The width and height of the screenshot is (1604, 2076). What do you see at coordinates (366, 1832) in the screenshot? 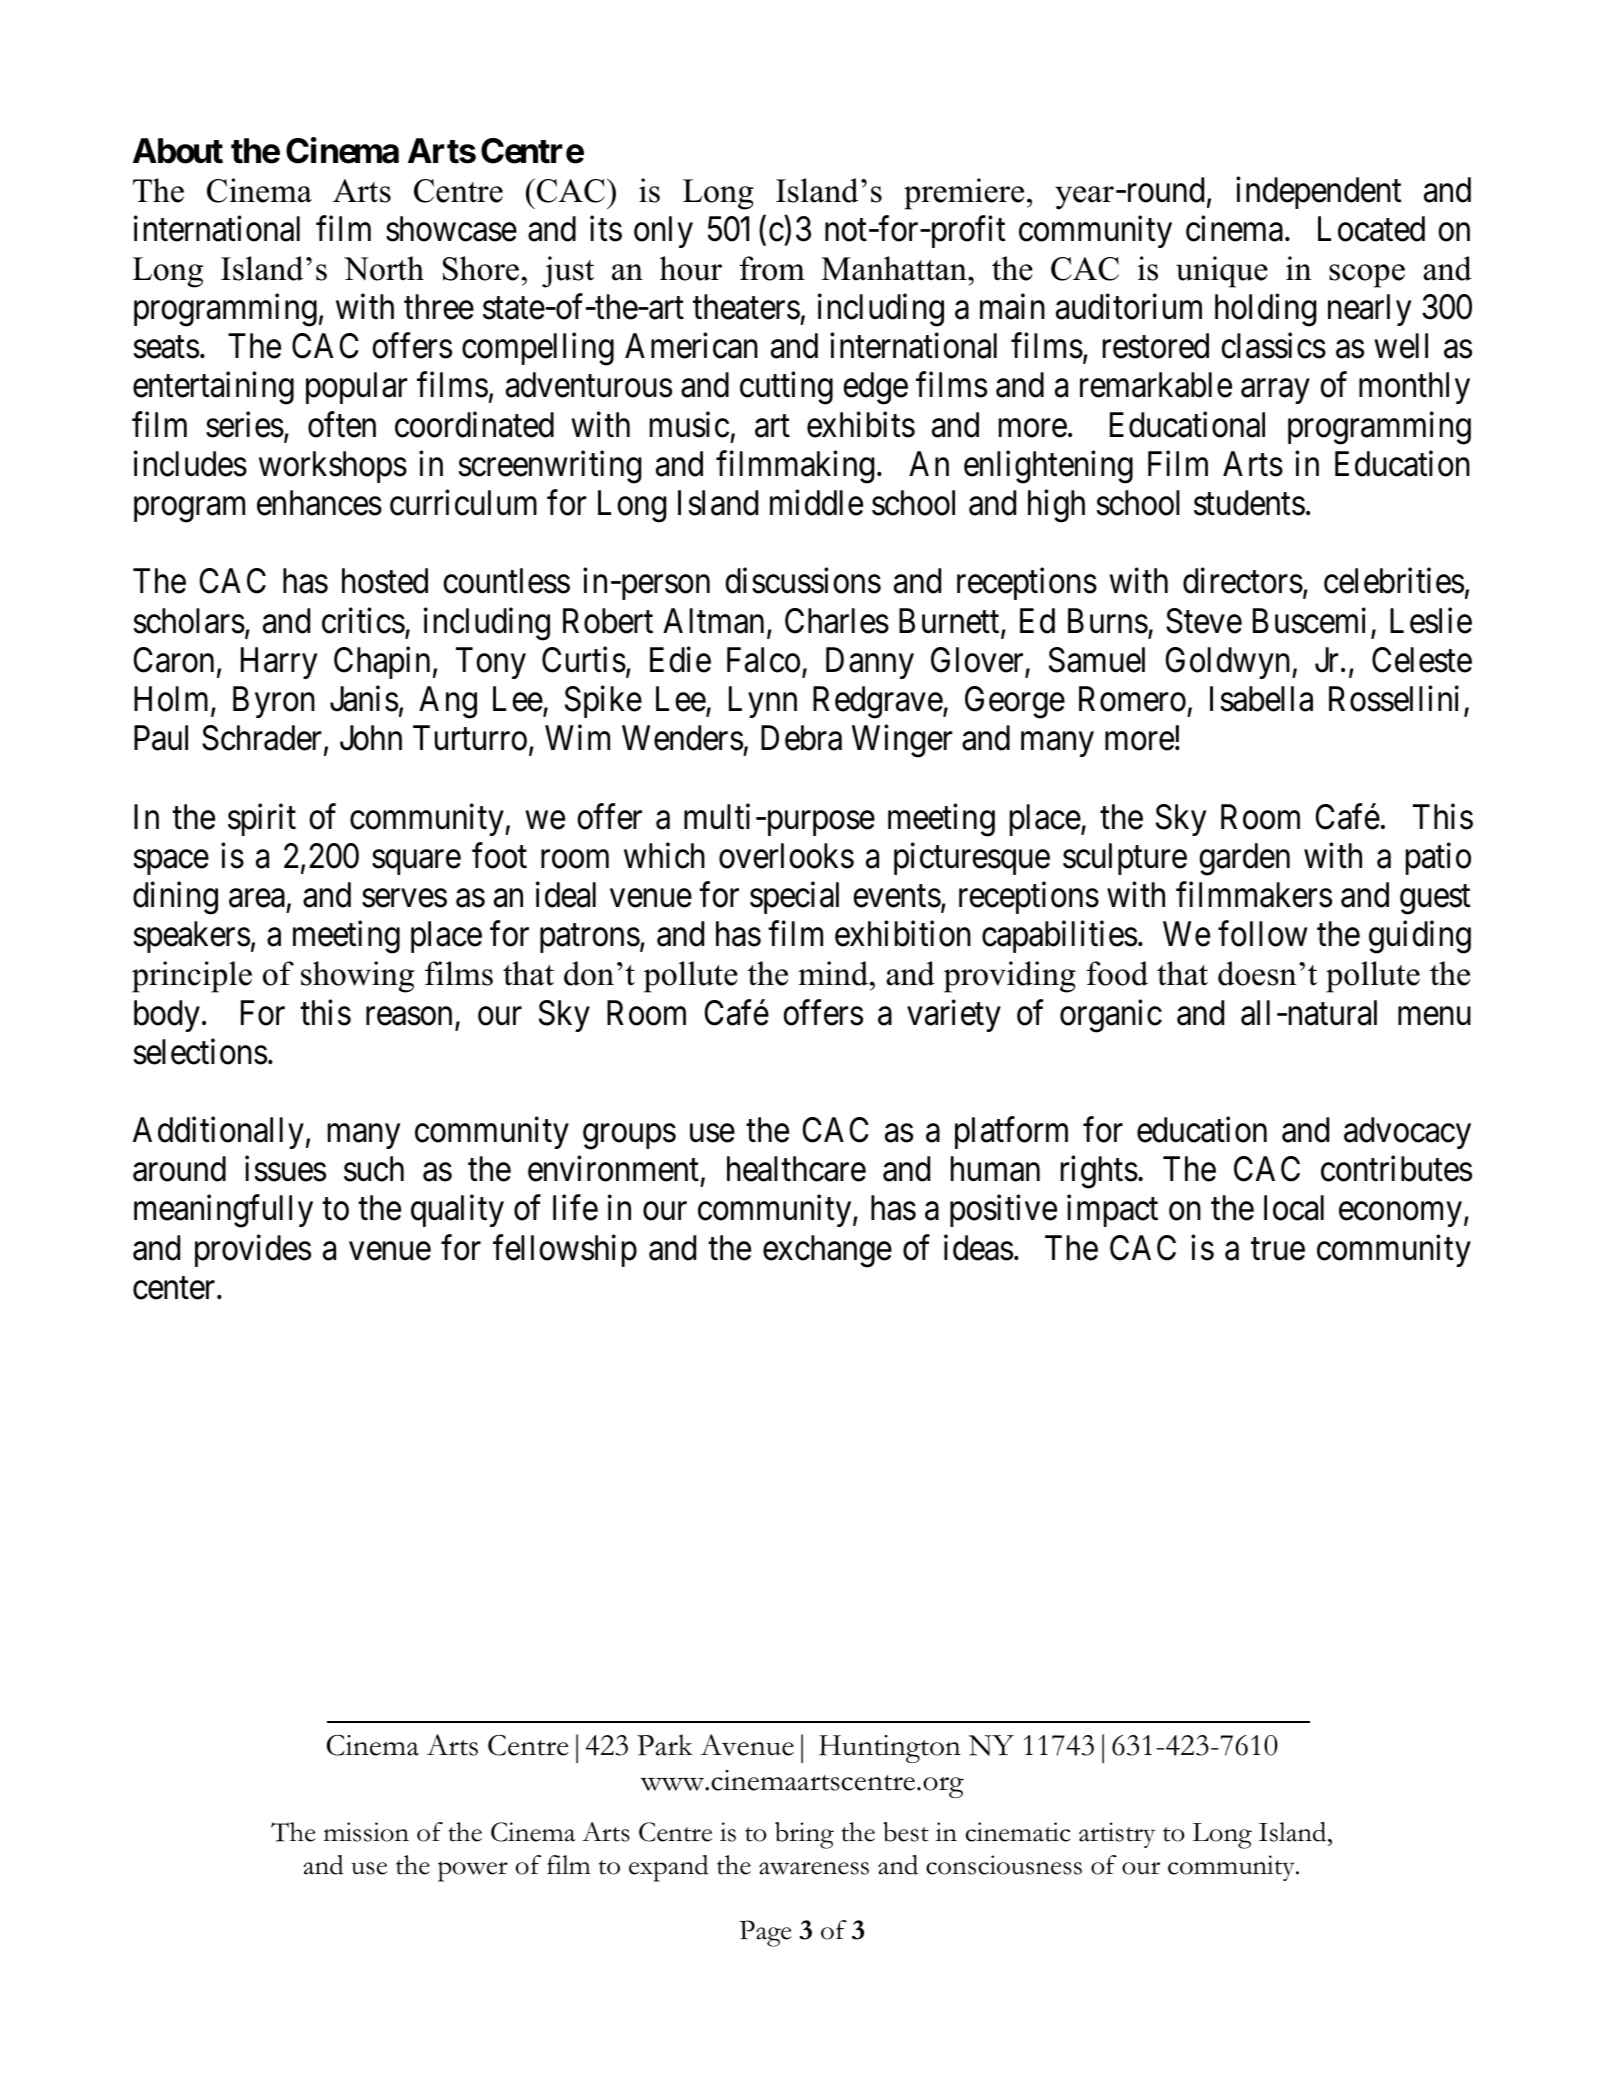
I see `mission` at bounding box center [366, 1832].
